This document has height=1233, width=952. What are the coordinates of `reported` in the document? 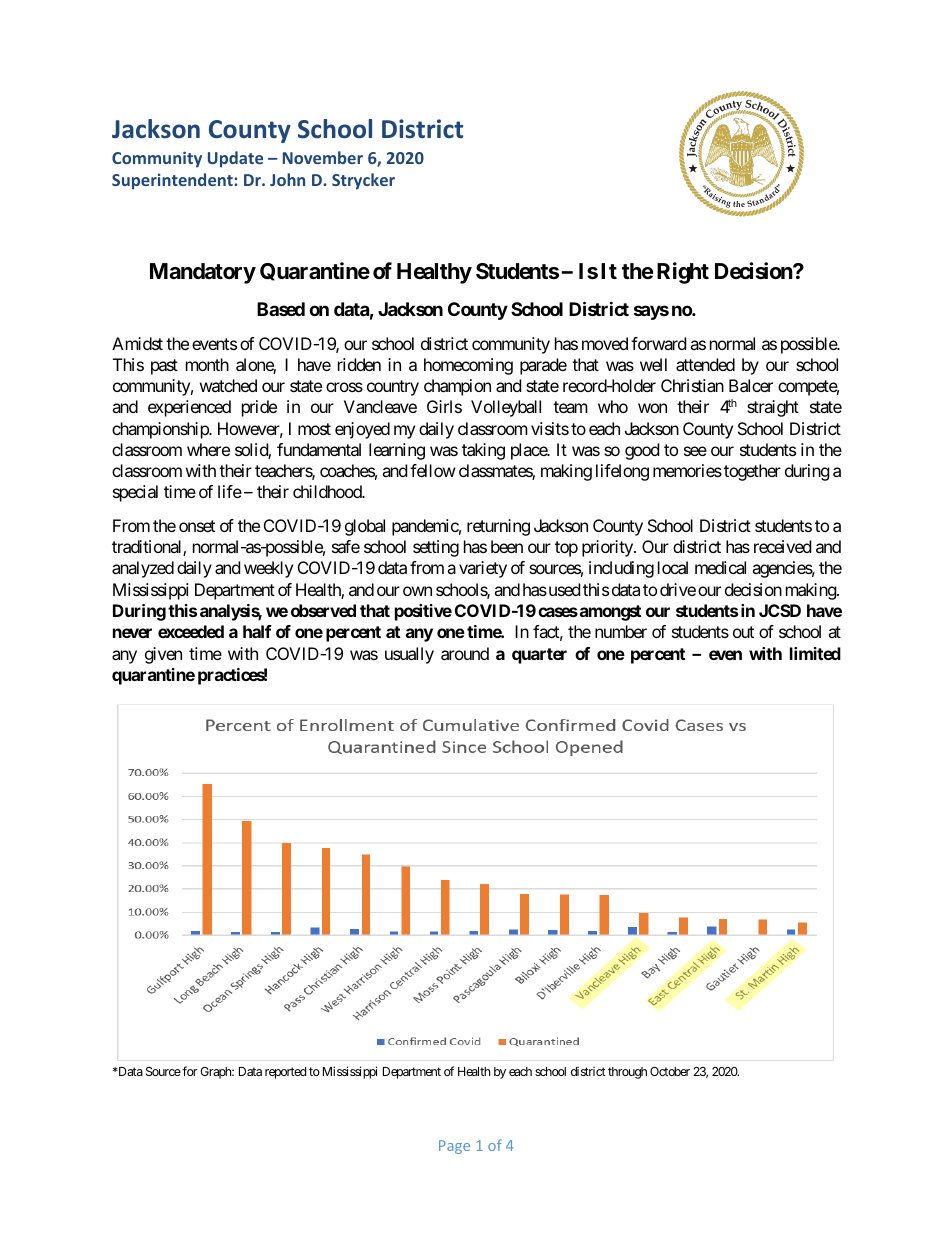 It's located at (285, 1073).
